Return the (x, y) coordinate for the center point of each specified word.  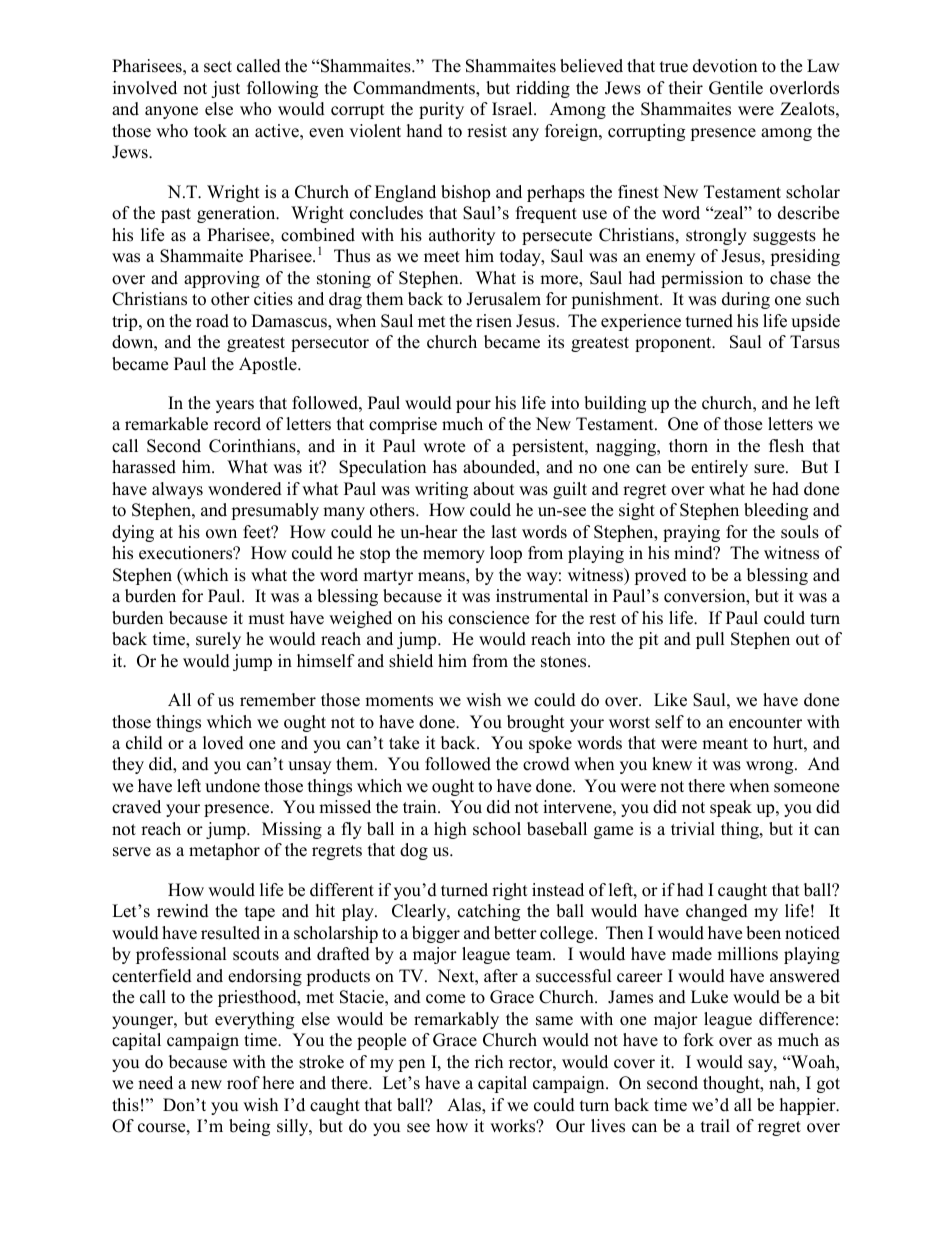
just (225, 89)
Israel (513, 109)
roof (243, 1083)
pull (710, 640)
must (266, 619)
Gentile (736, 88)
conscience (488, 618)
